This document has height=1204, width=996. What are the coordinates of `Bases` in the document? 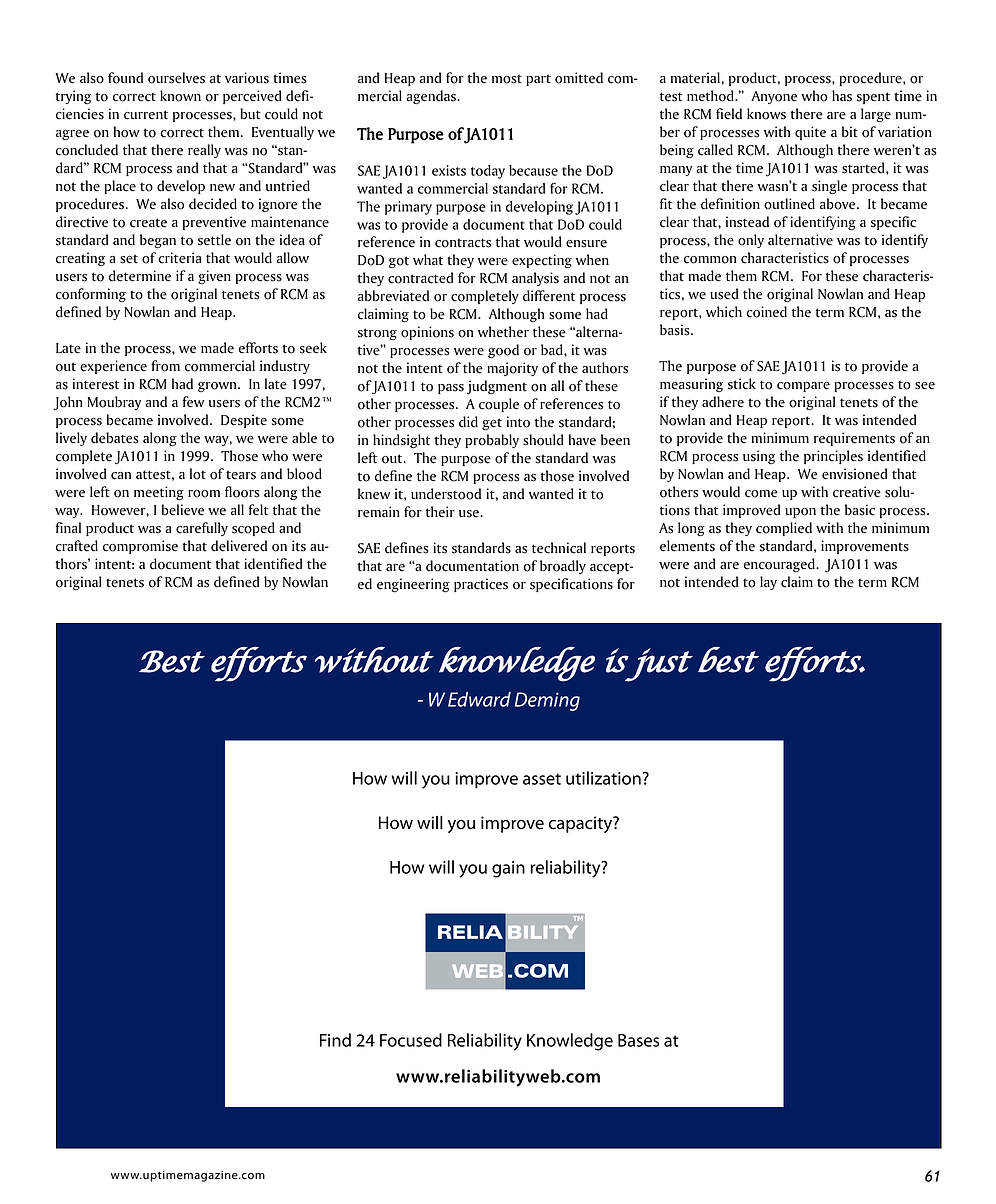 It's located at (638, 1040).
